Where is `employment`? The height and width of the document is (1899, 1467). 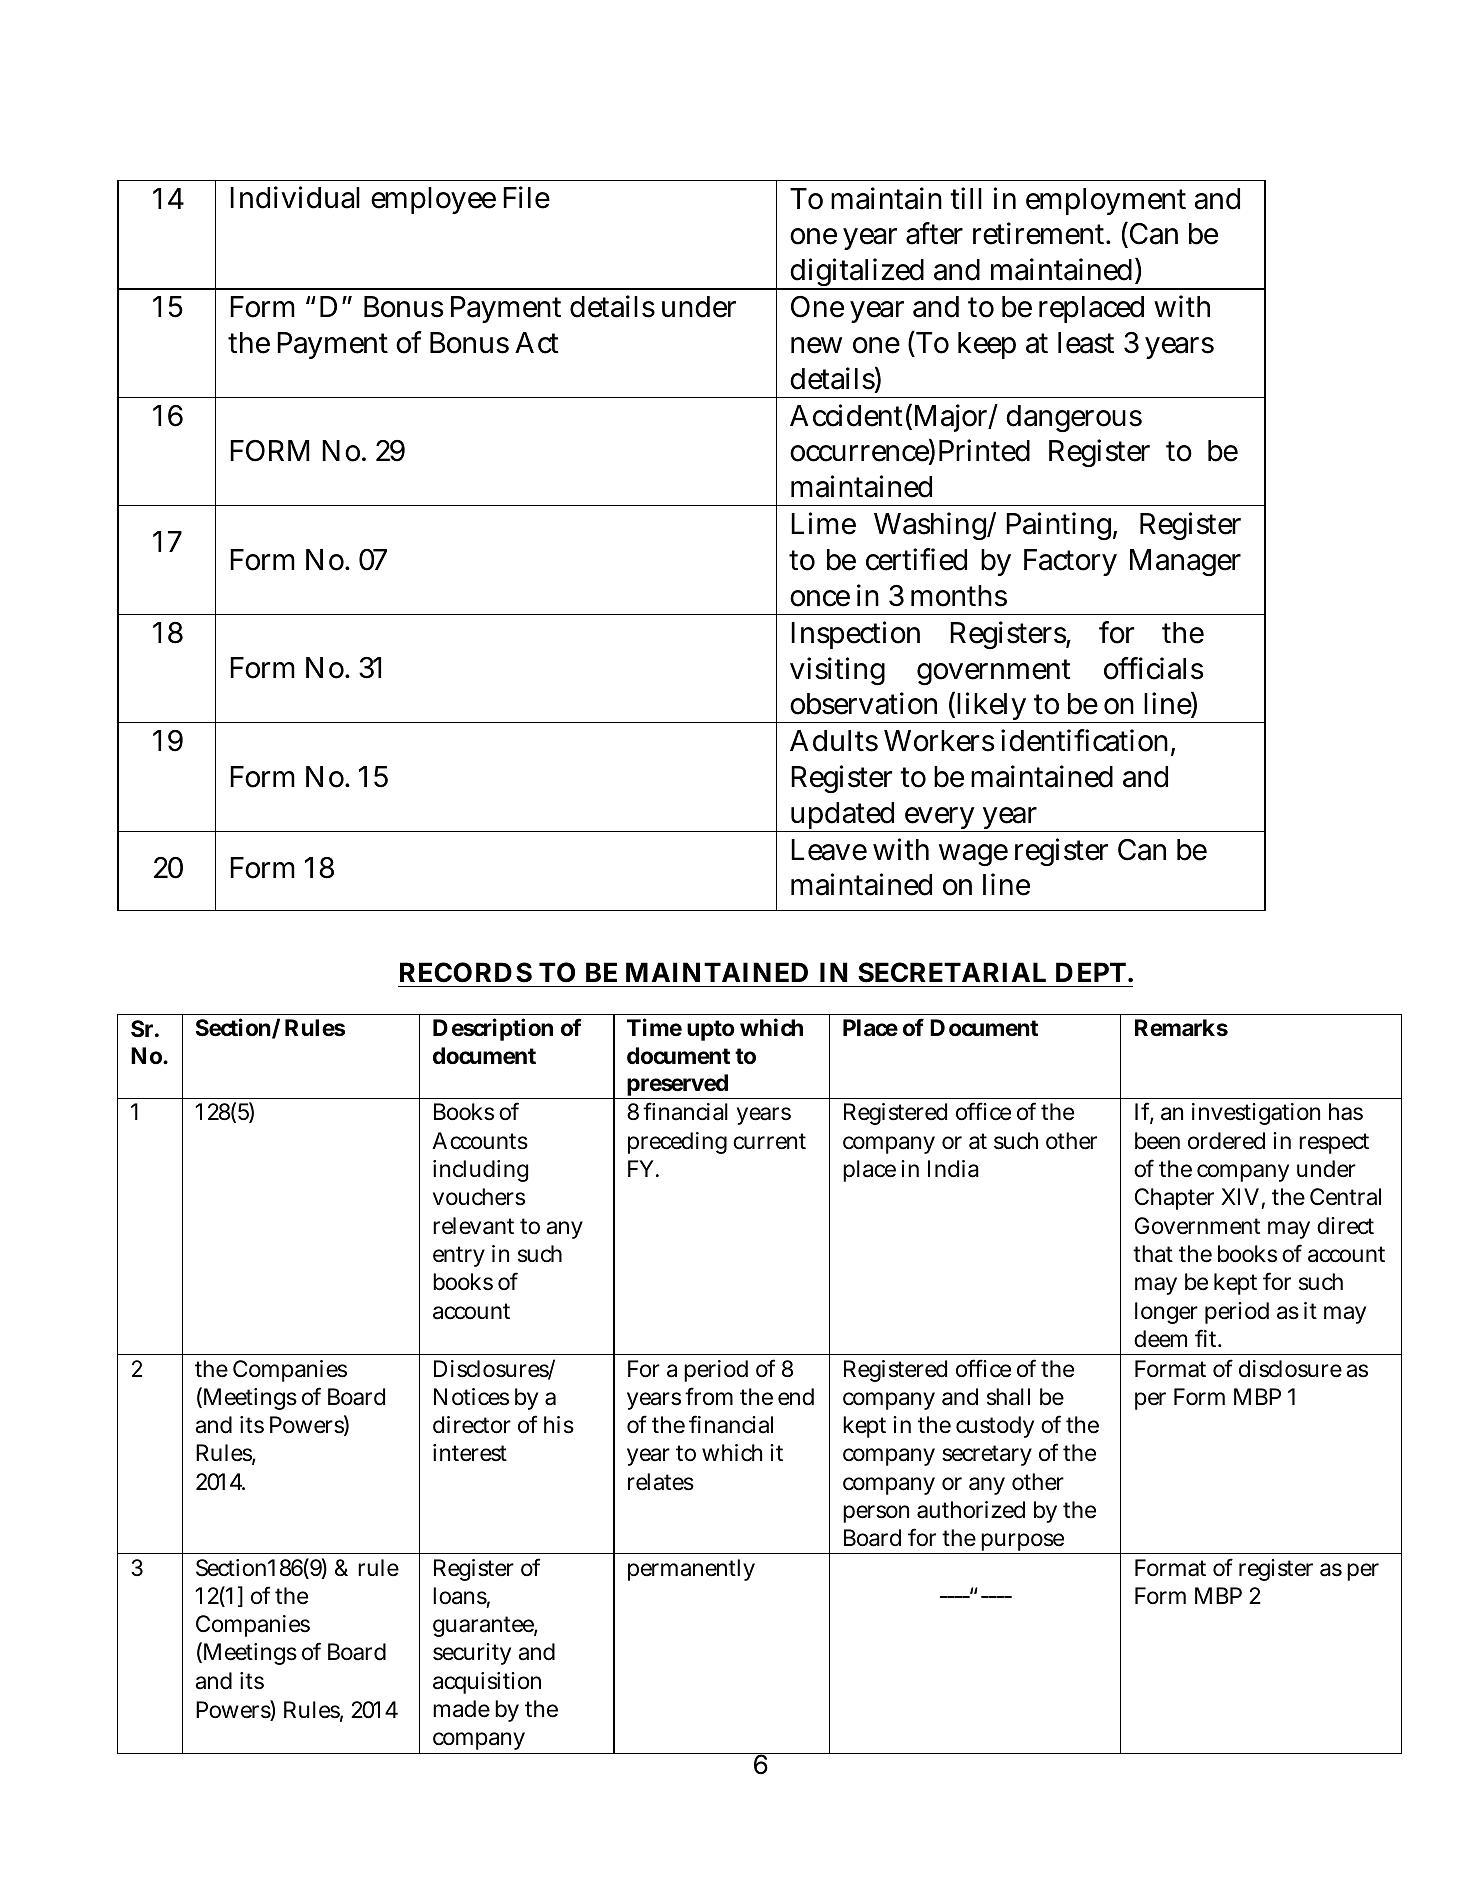
employment is located at coordinates (1106, 201).
